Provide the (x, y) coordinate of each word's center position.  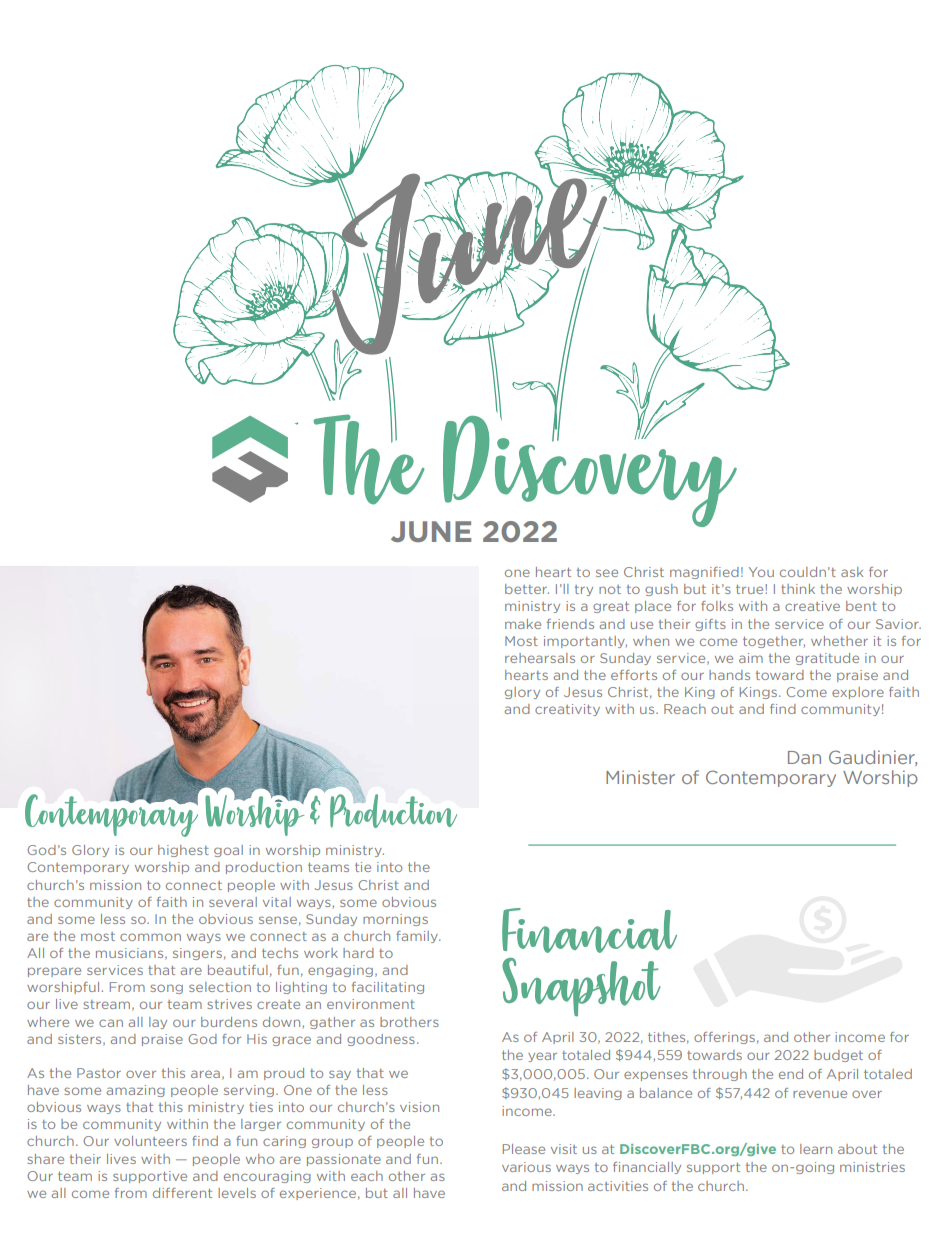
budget (838, 1056)
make (523, 624)
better (527, 589)
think (798, 589)
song (166, 989)
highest (183, 851)
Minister (640, 777)
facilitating (388, 988)
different (182, 1193)
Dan (804, 757)
